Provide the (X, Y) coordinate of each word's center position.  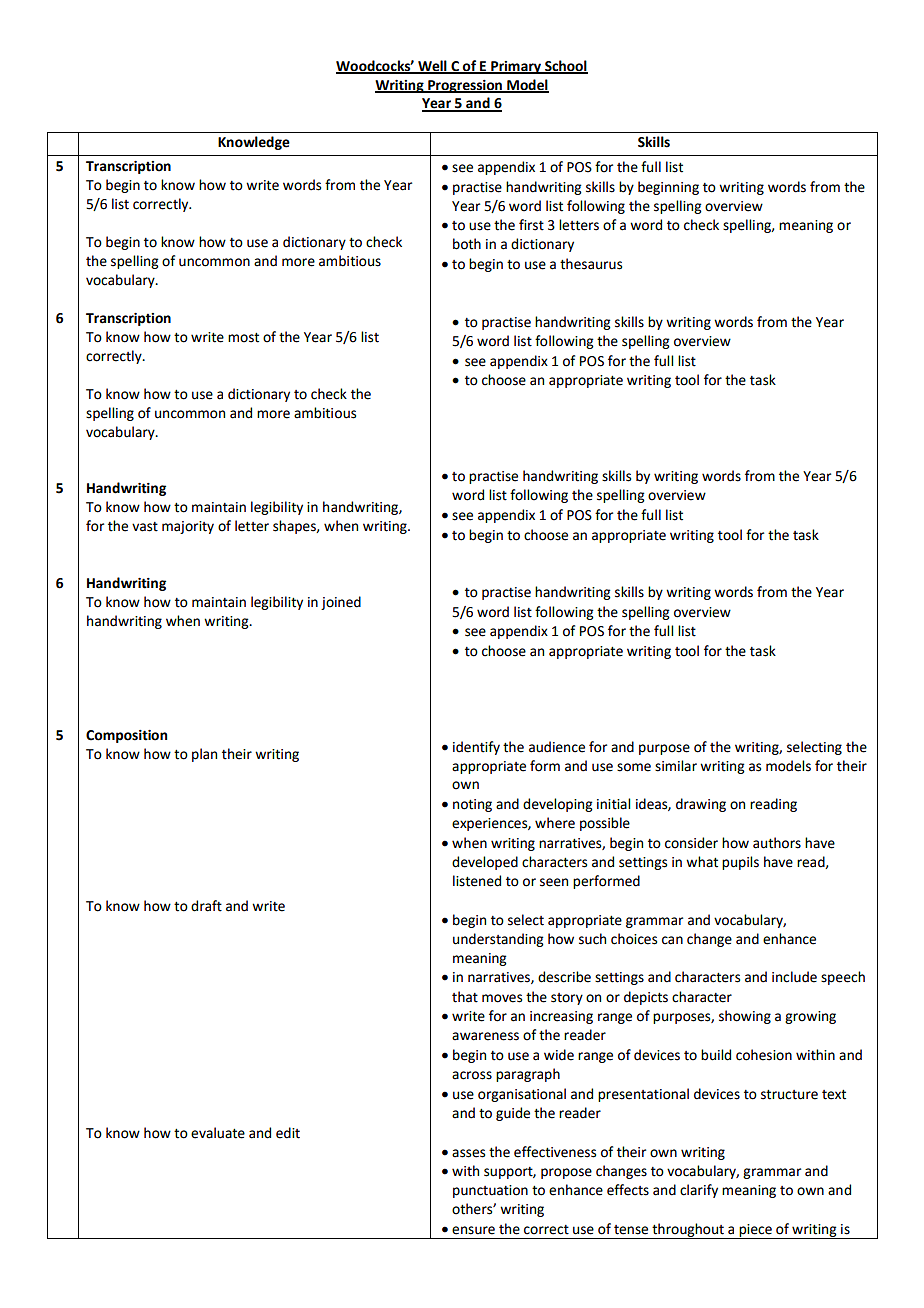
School (565, 66)
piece (755, 1231)
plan (204, 755)
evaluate (218, 1133)
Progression (465, 86)
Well (432, 66)
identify (476, 748)
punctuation (490, 1191)
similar (676, 766)
